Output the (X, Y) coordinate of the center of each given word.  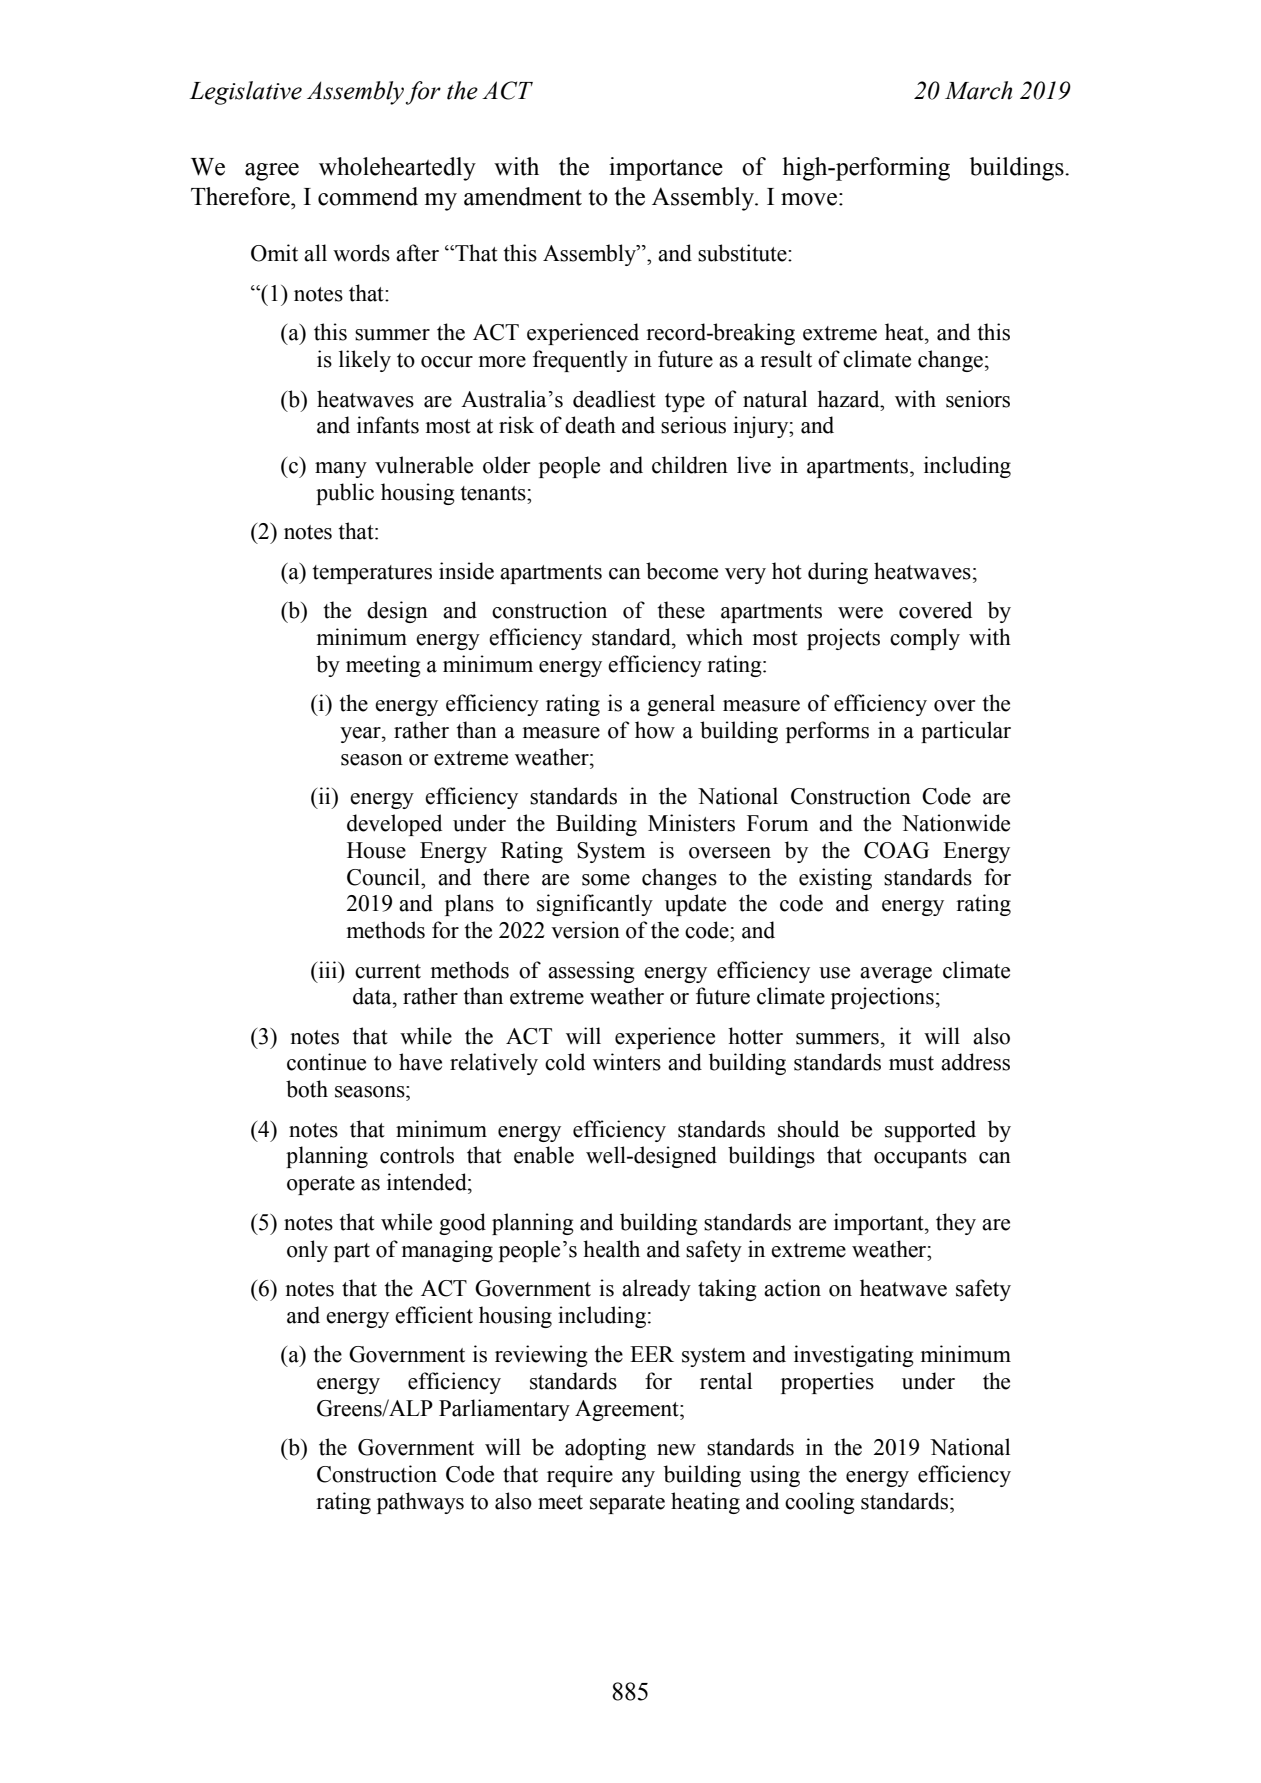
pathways (420, 1503)
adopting (605, 1449)
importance (666, 169)
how (655, 730)
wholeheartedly (397, 169)
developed (394, 825)
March (978, 90)
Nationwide (956, 823)
